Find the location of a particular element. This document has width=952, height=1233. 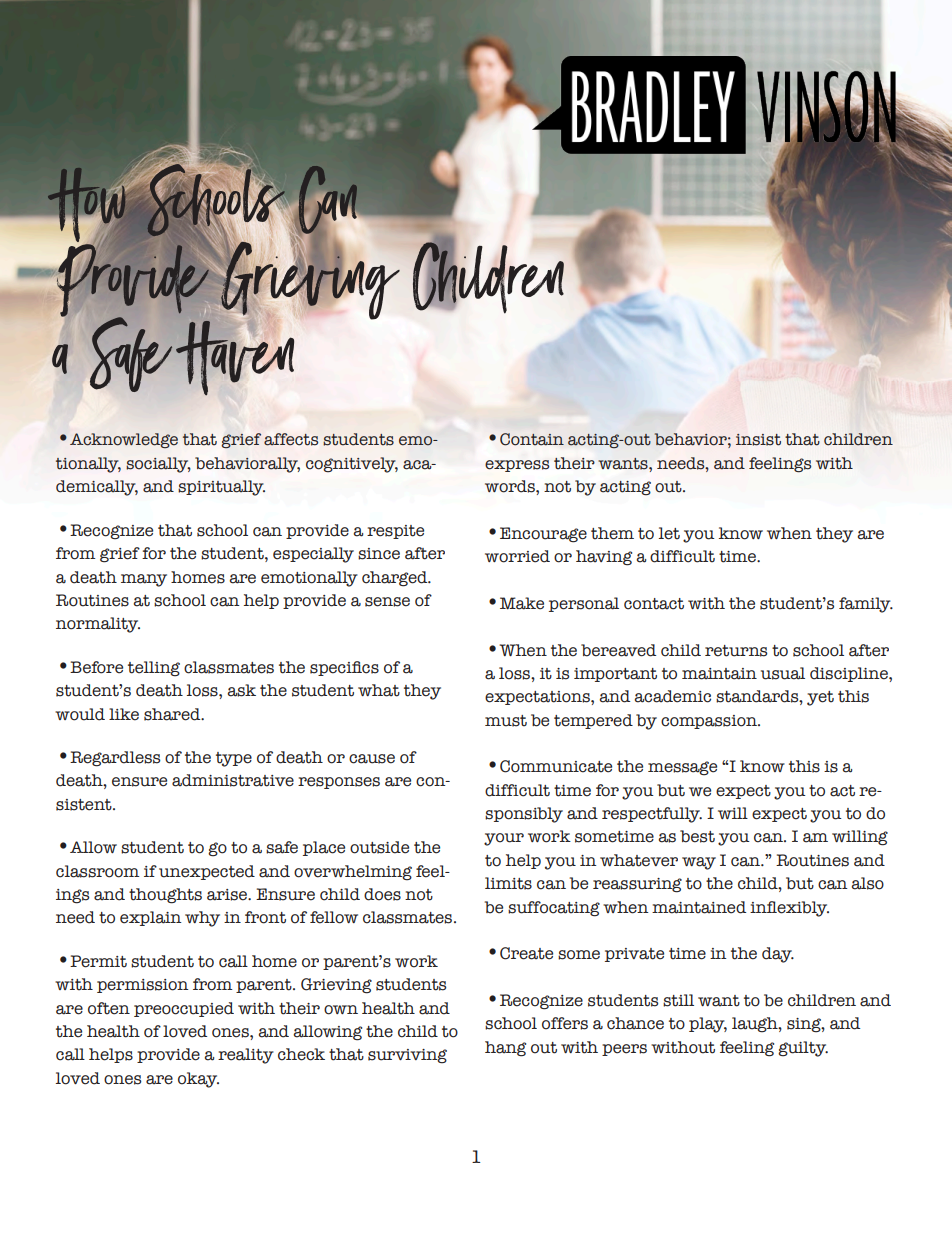

Haven is located at coordinates (234, 356).
